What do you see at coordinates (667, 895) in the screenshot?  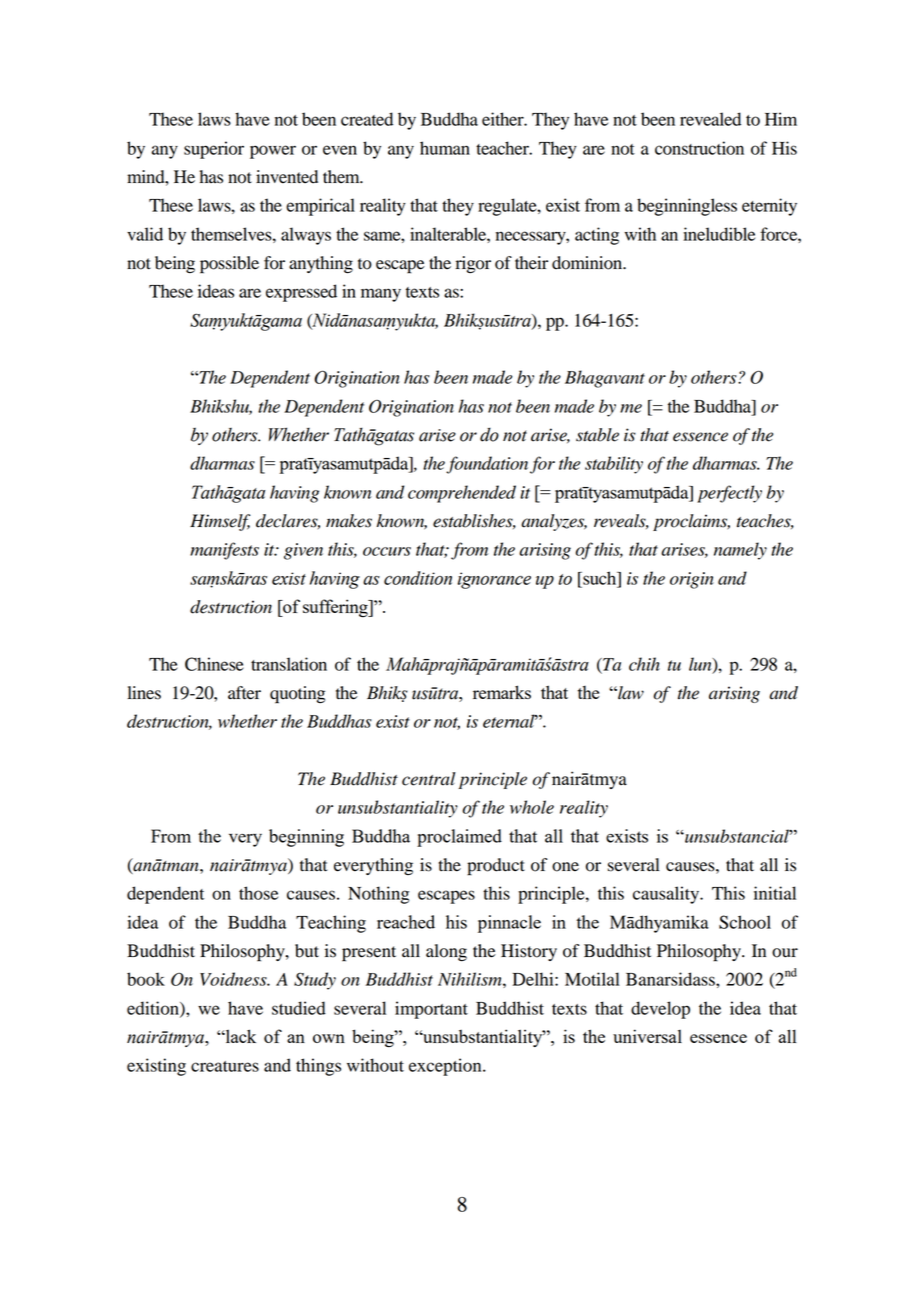 I see `causality` at bounding box center [667, 895].
